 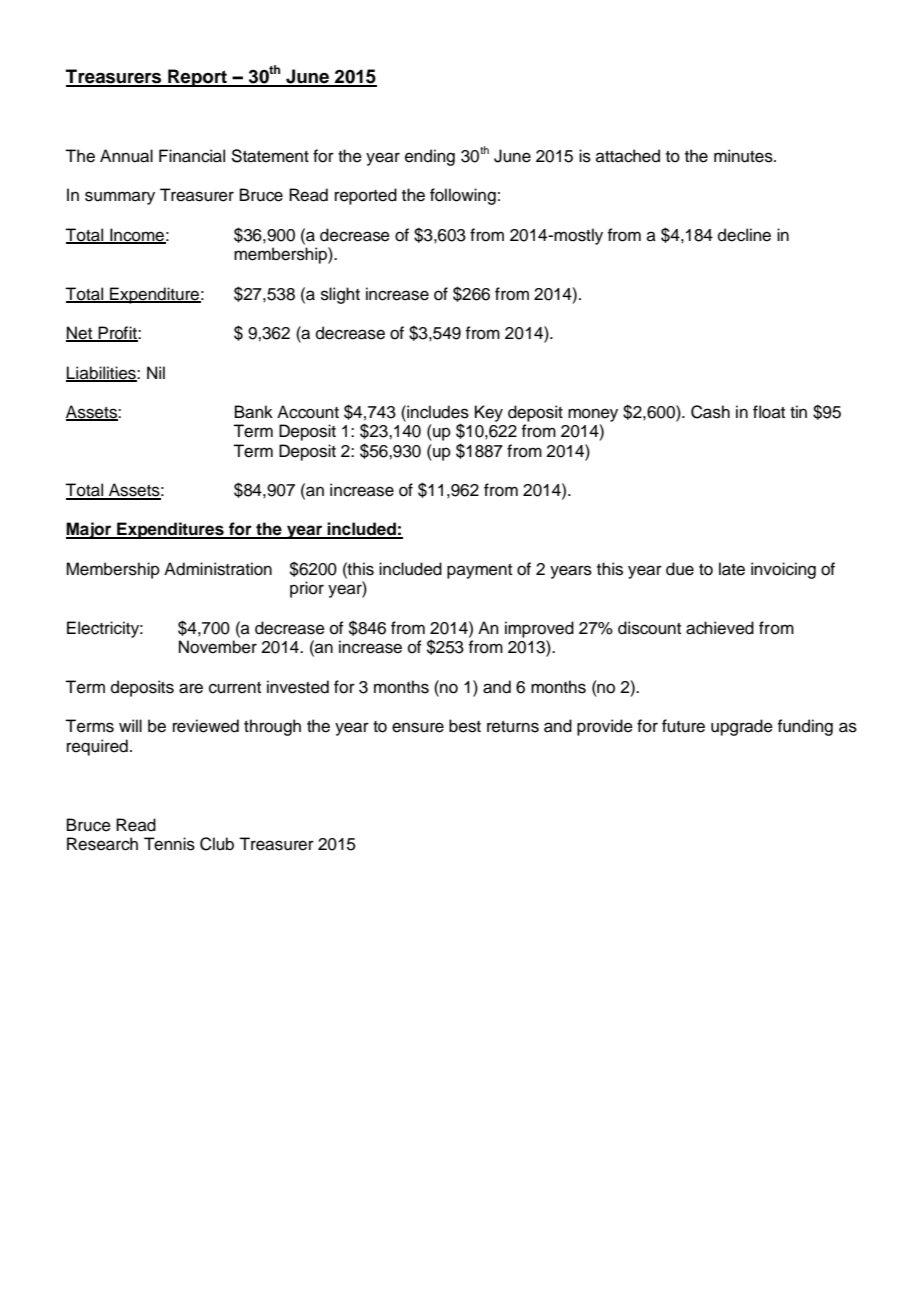 What do you see at coordinates (742, 727) in the page?
I see `upgrade` at bounding box center [742, 727].
